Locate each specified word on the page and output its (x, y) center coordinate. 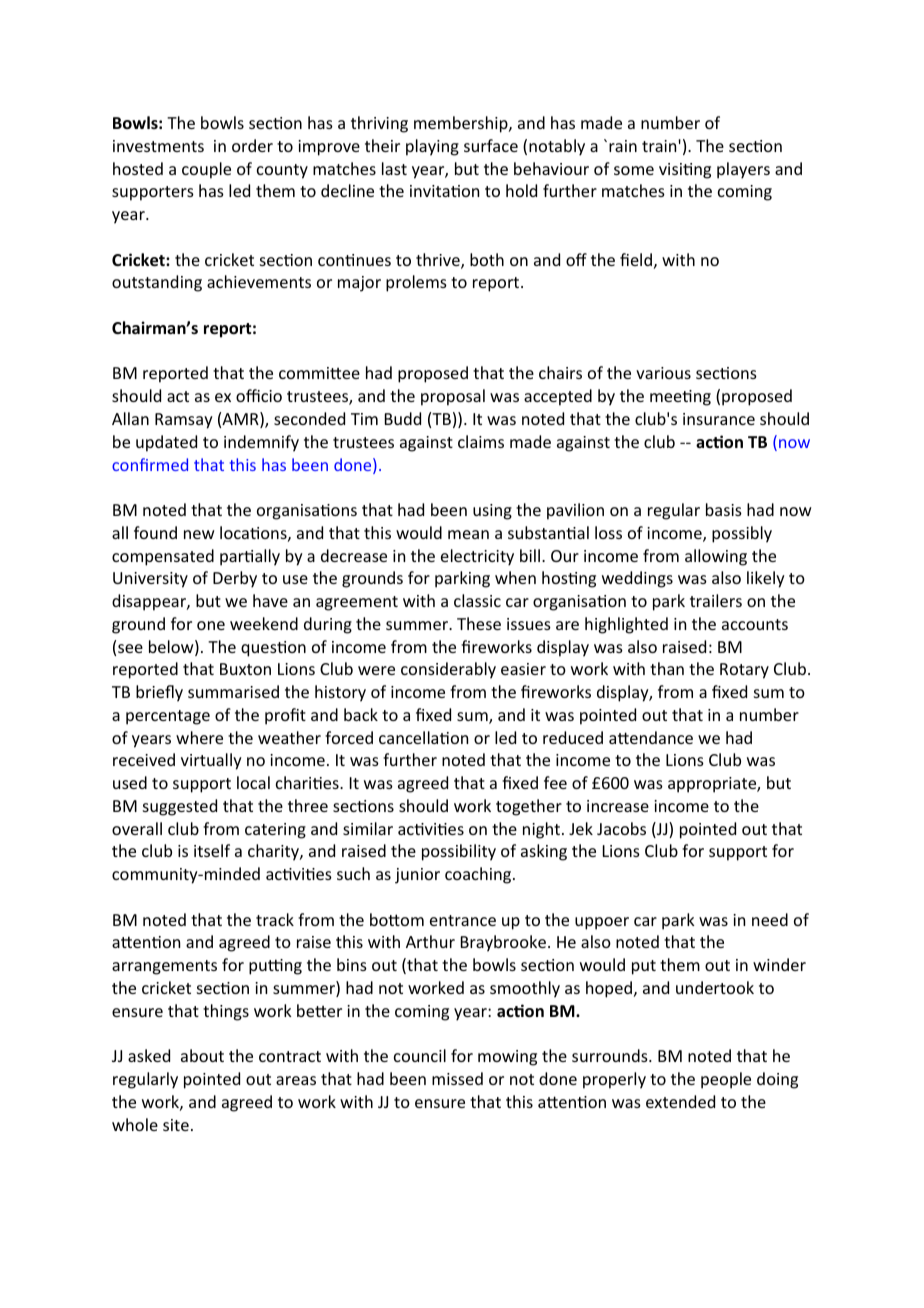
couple (206, 170)
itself (212, 850)
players (743, 170)
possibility (459, 852)
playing (432, 147)
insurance (719, 419)
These (479, 623)
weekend (264, 623)
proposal (453, 397)
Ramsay (184, 421)
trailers (716, 600)
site (176, 1125)
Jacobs (621, 828)
